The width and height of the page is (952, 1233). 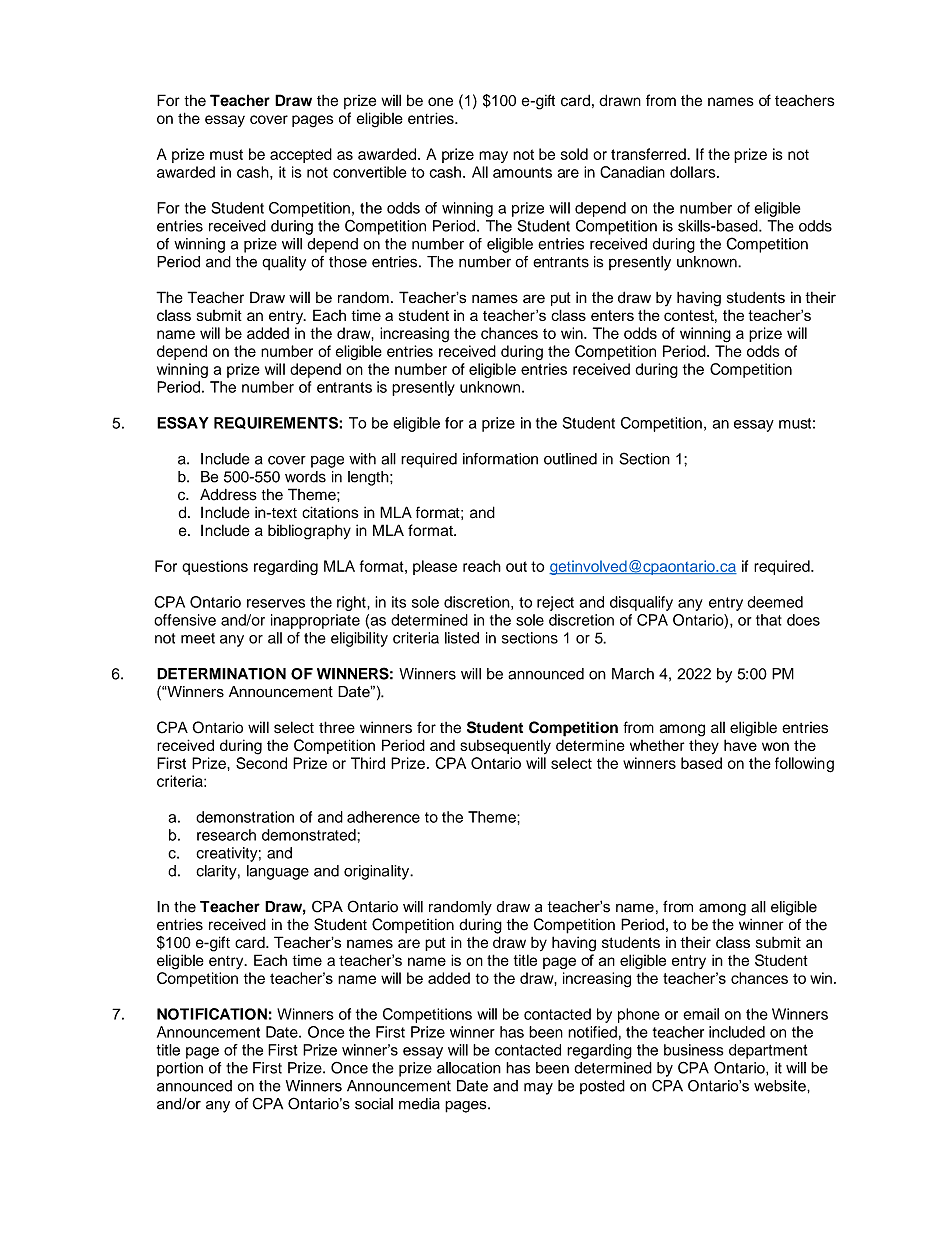 What do you see at coordinates (769, 620) in the page?
I see `that` at bounding box center [769, 620].
